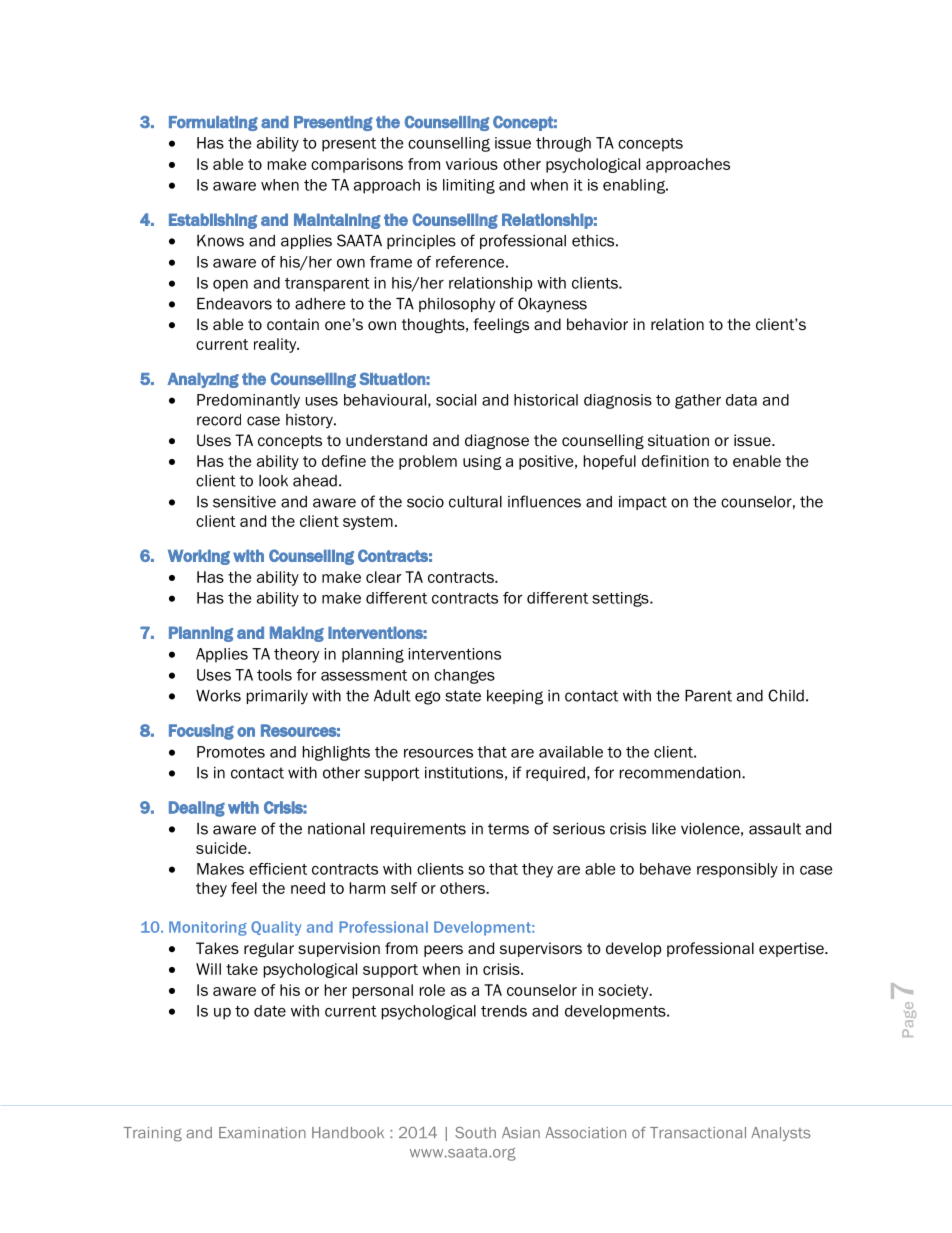 The image size is (952, 1233). Describe the element at coordinates (297, 634) in the screenshot. I see `Making` at that location.
